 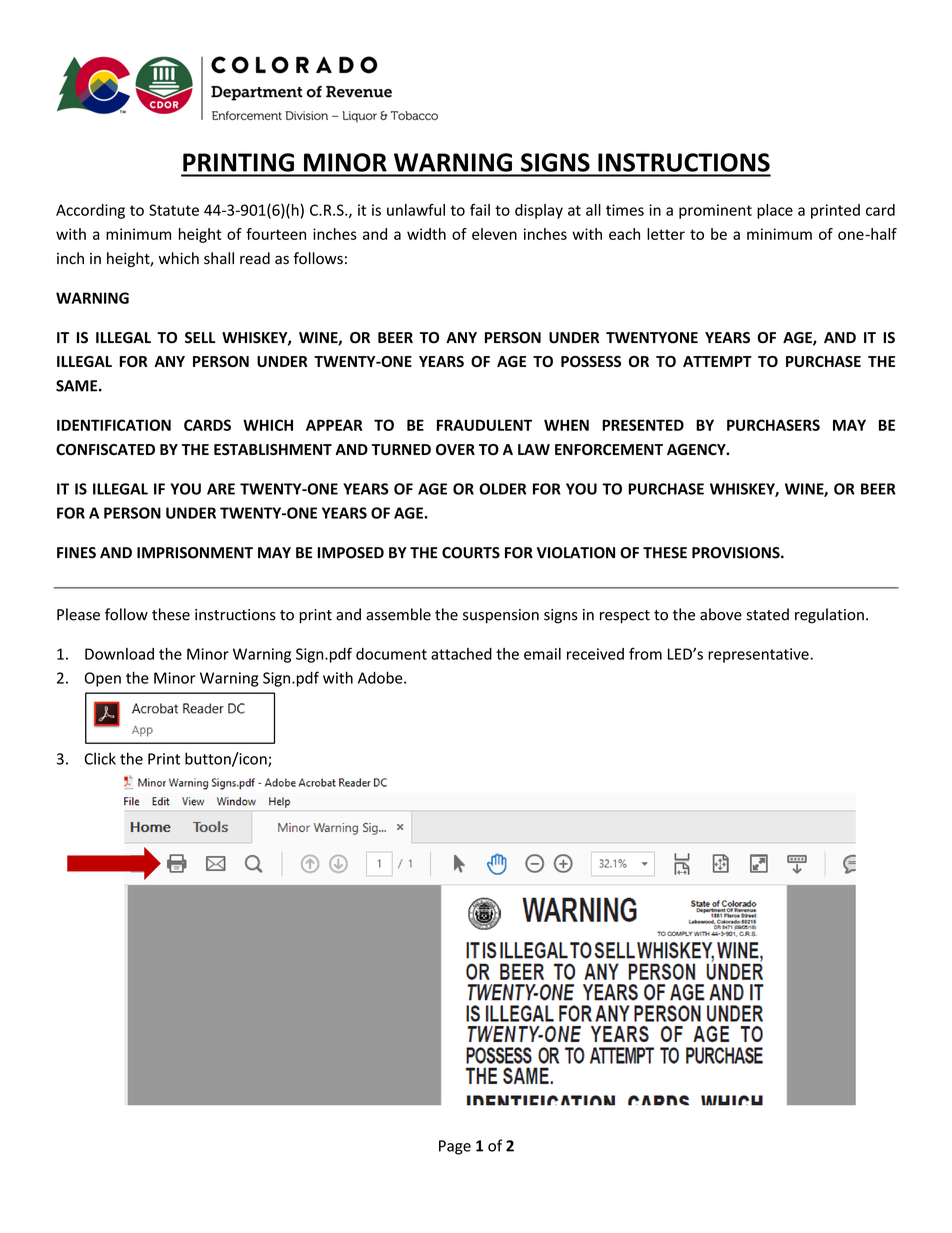 What do you see at coordinates (100, 758) in the screenshot?
I see `Click` at bounding box center [100, 758].
